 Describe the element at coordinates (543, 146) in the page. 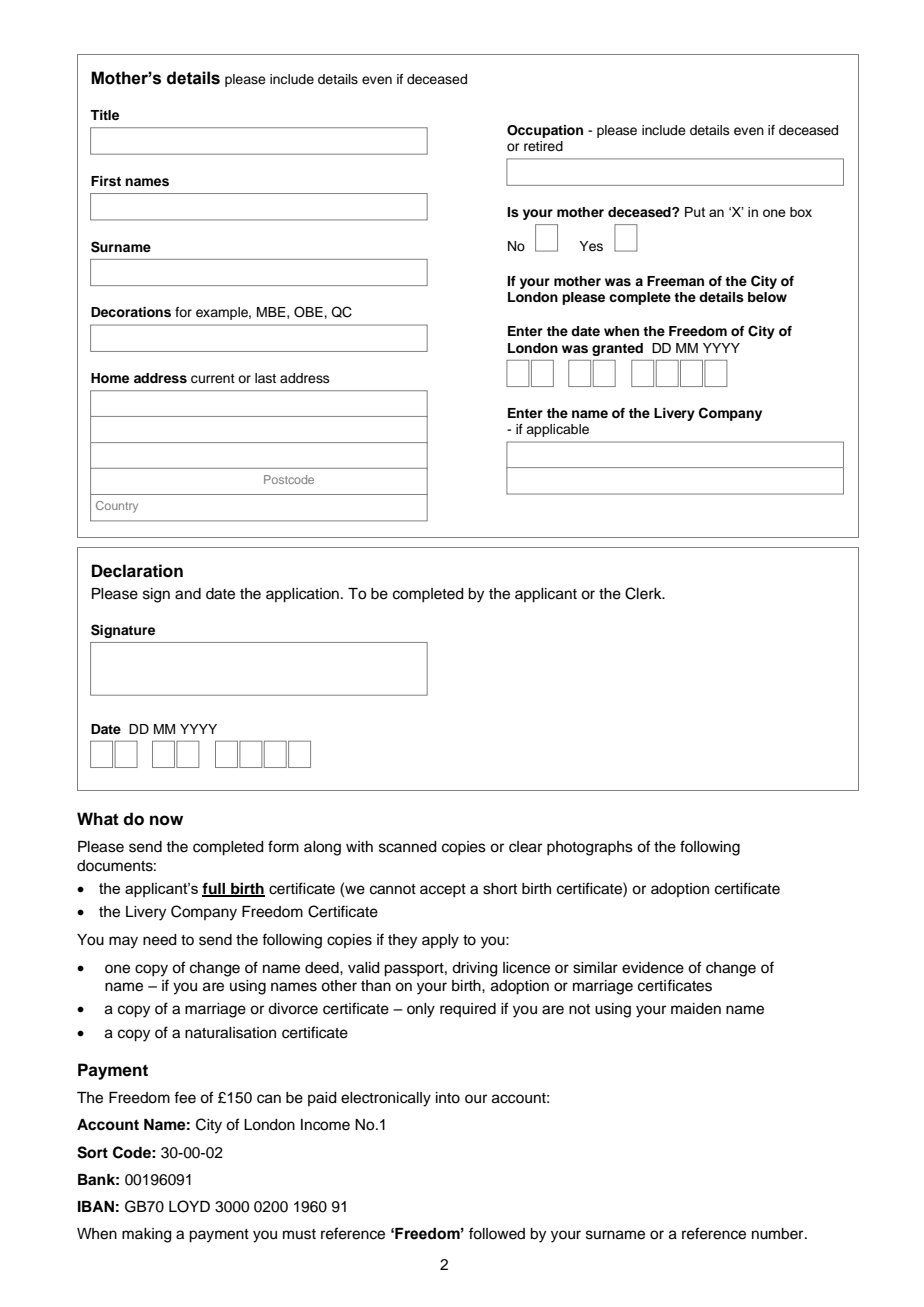

I see `retired` at that location.
